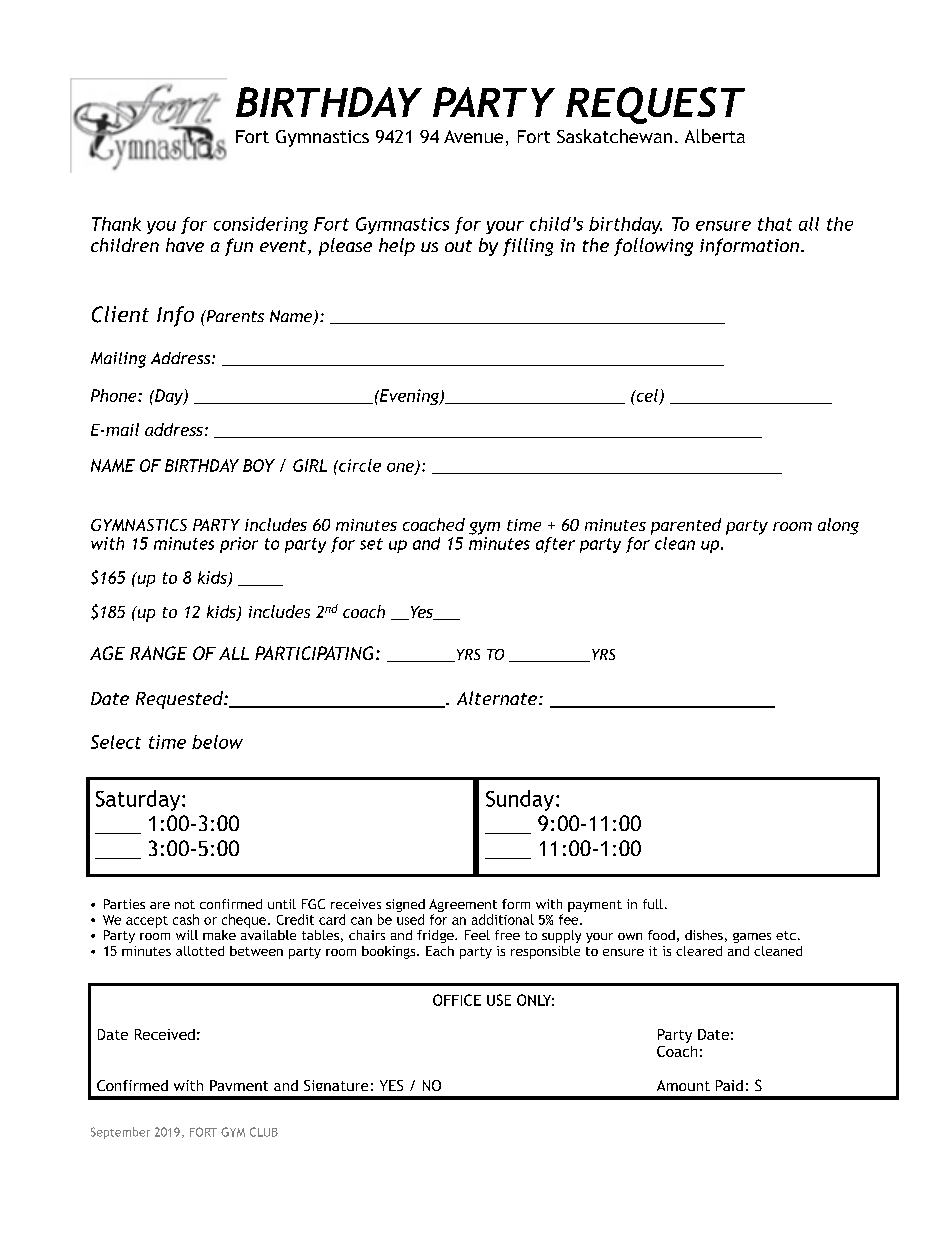 This screenshot has height=1233, width=952. Describe the element at coordinates (686, 526) in the screenshot. I see `parented` at that location.
